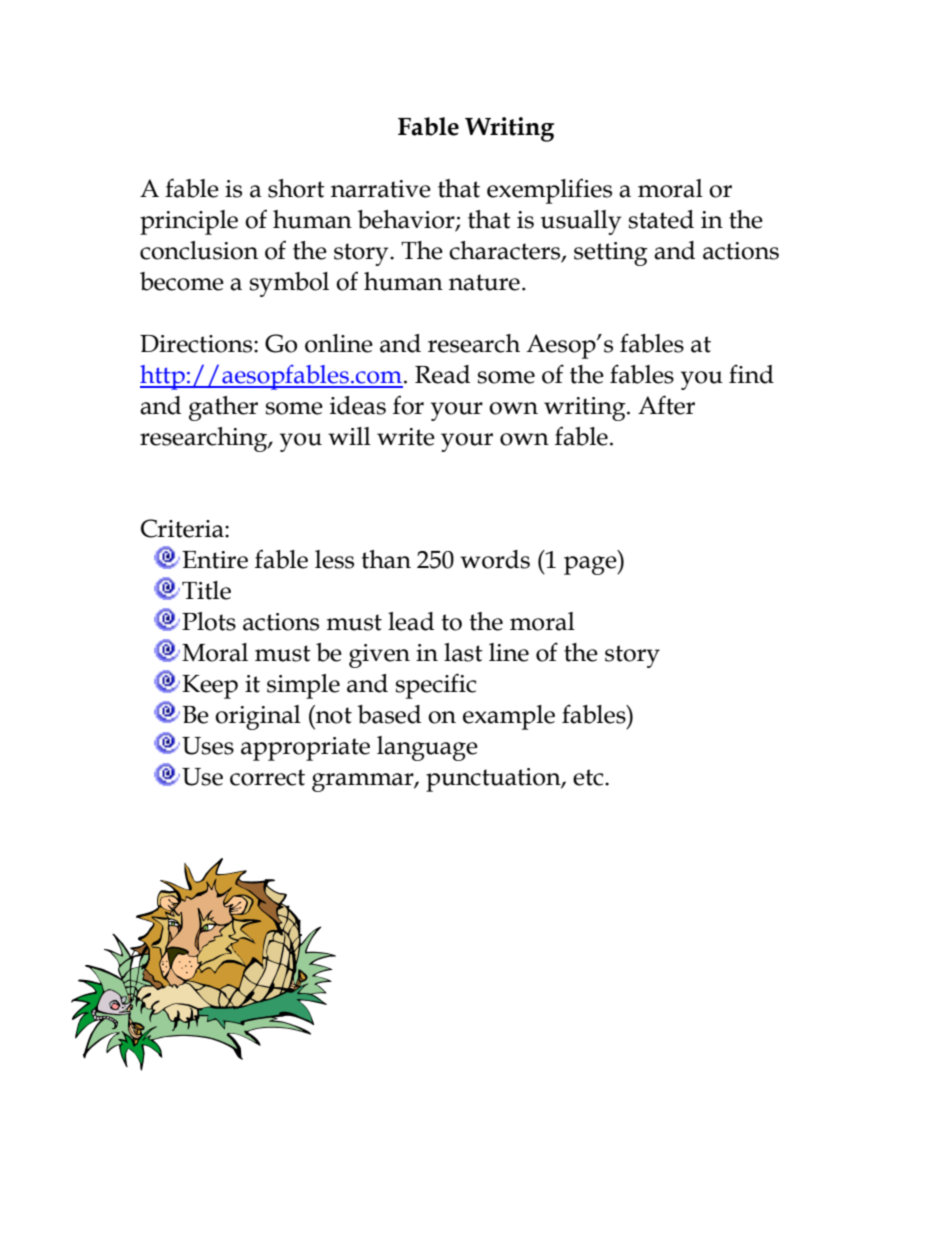 The height and width of the document is (1233, 952). Describe the element at coordinates (549, 191) in the document. I see `exemplifies` at that location.
